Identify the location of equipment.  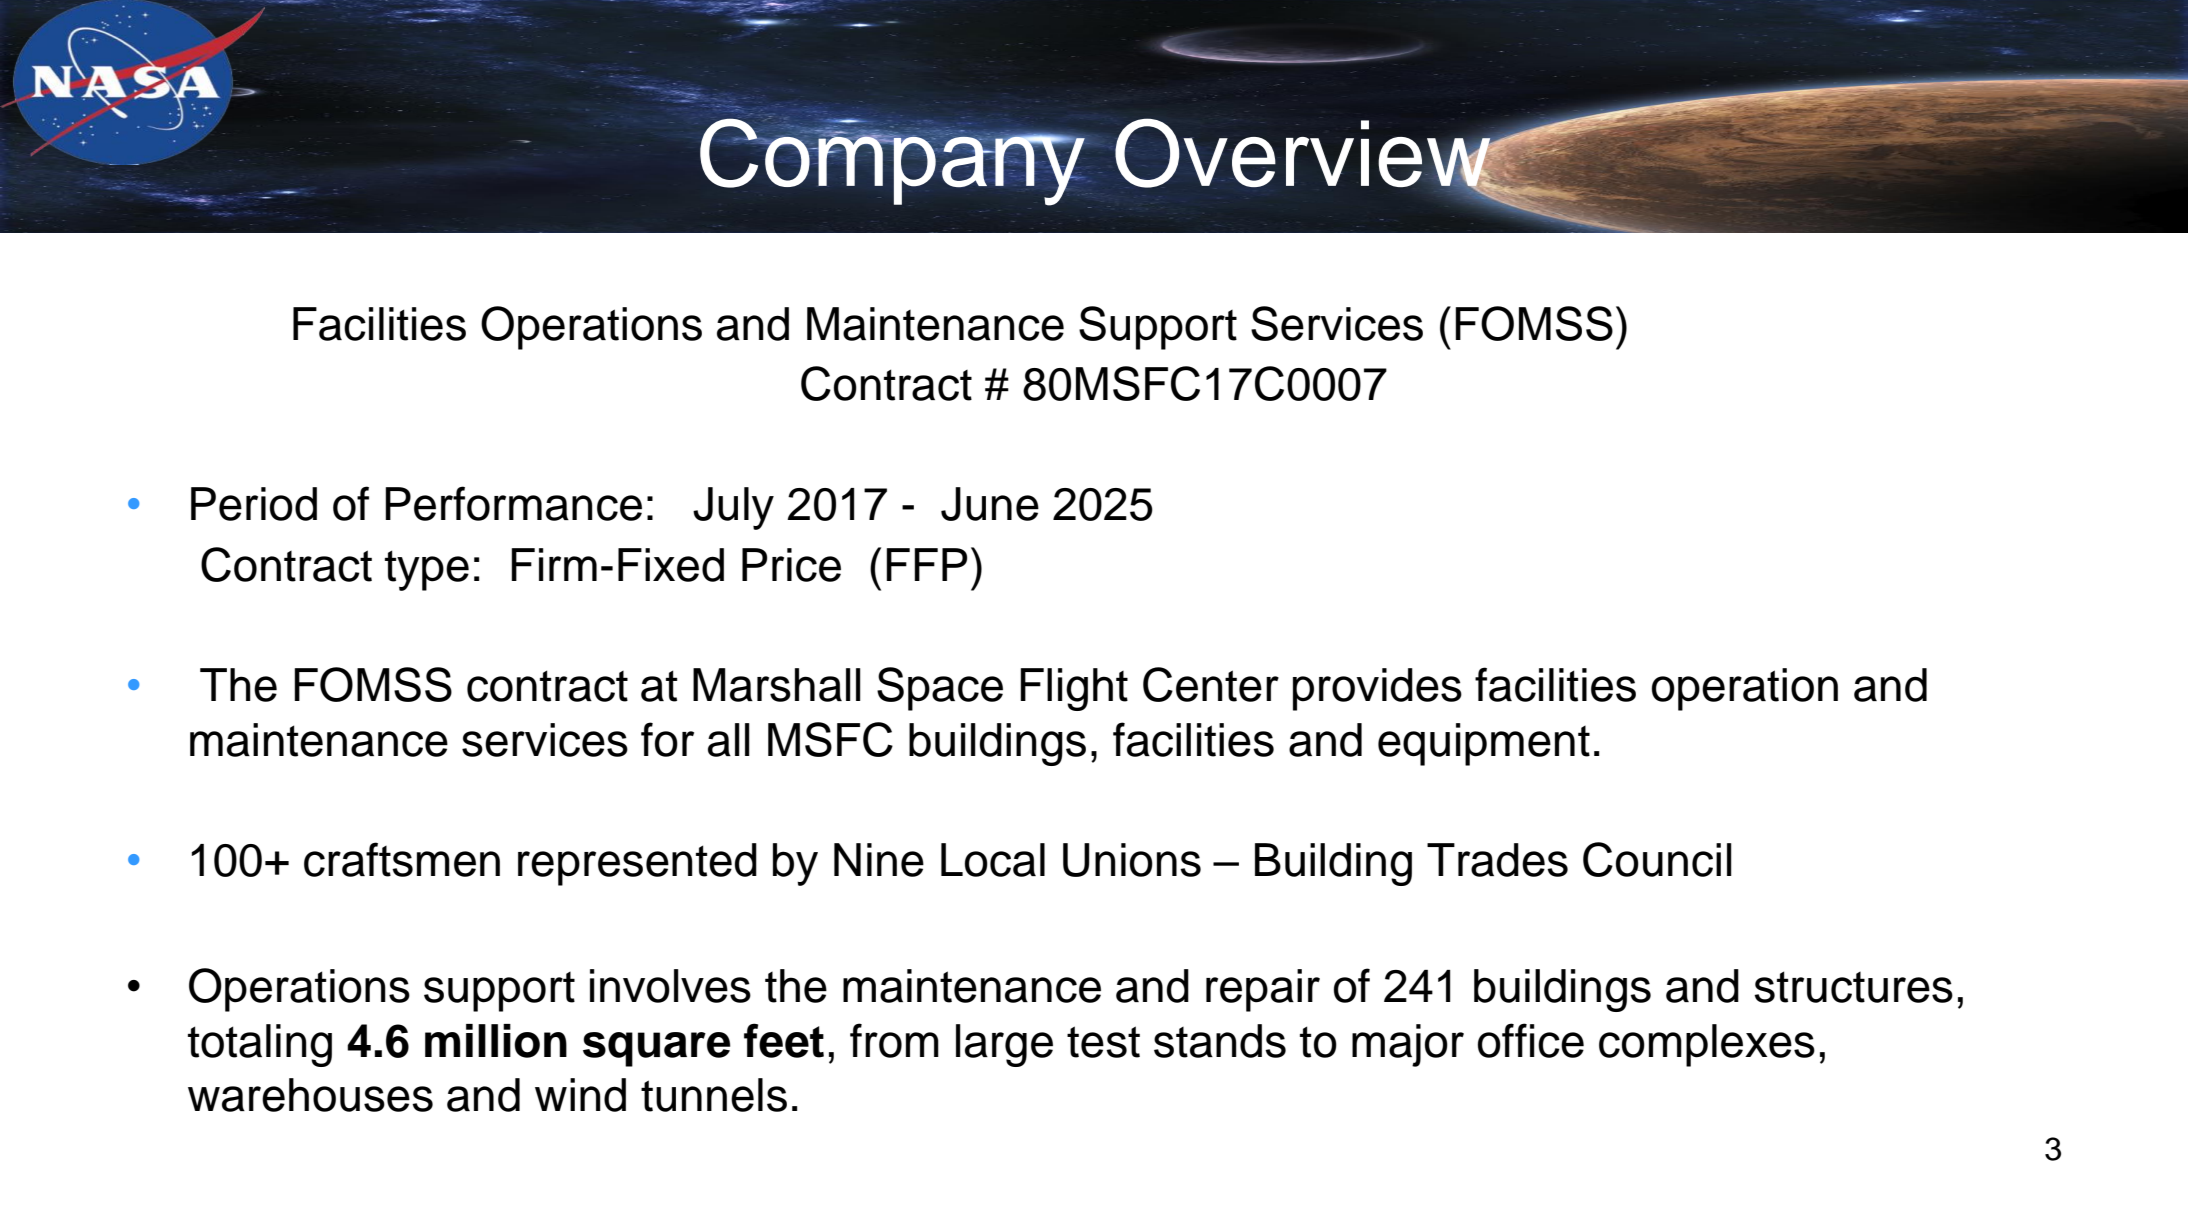
(1484, 744).
